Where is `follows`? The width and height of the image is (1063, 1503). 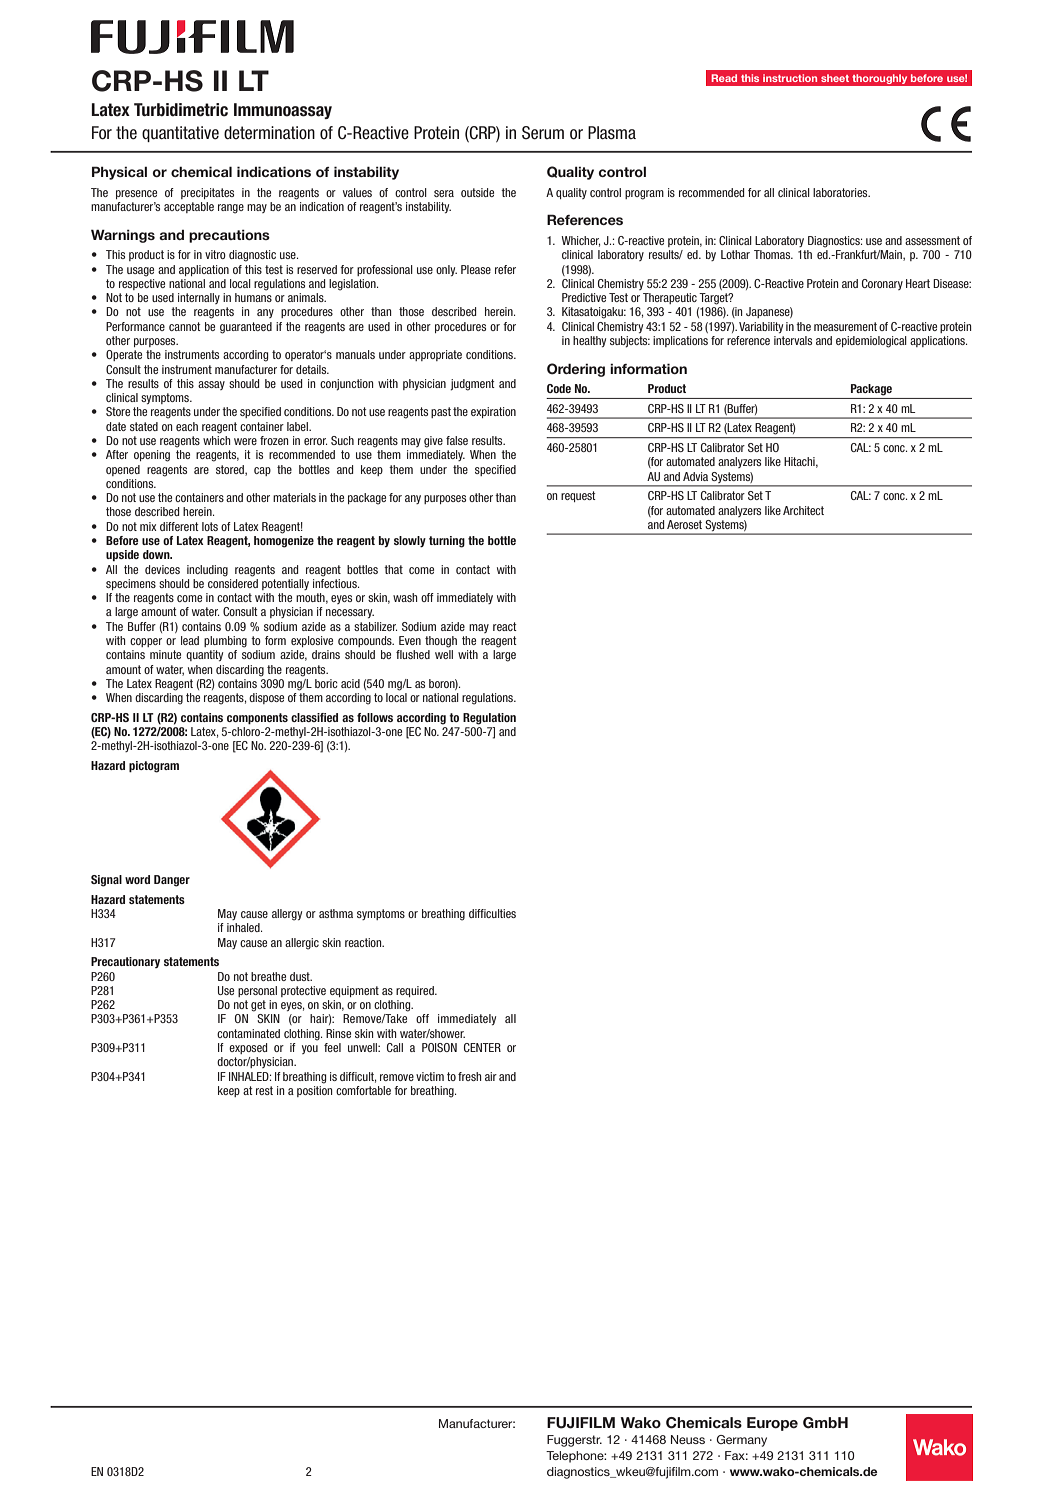 follows is located at coordinates (375, 717).
